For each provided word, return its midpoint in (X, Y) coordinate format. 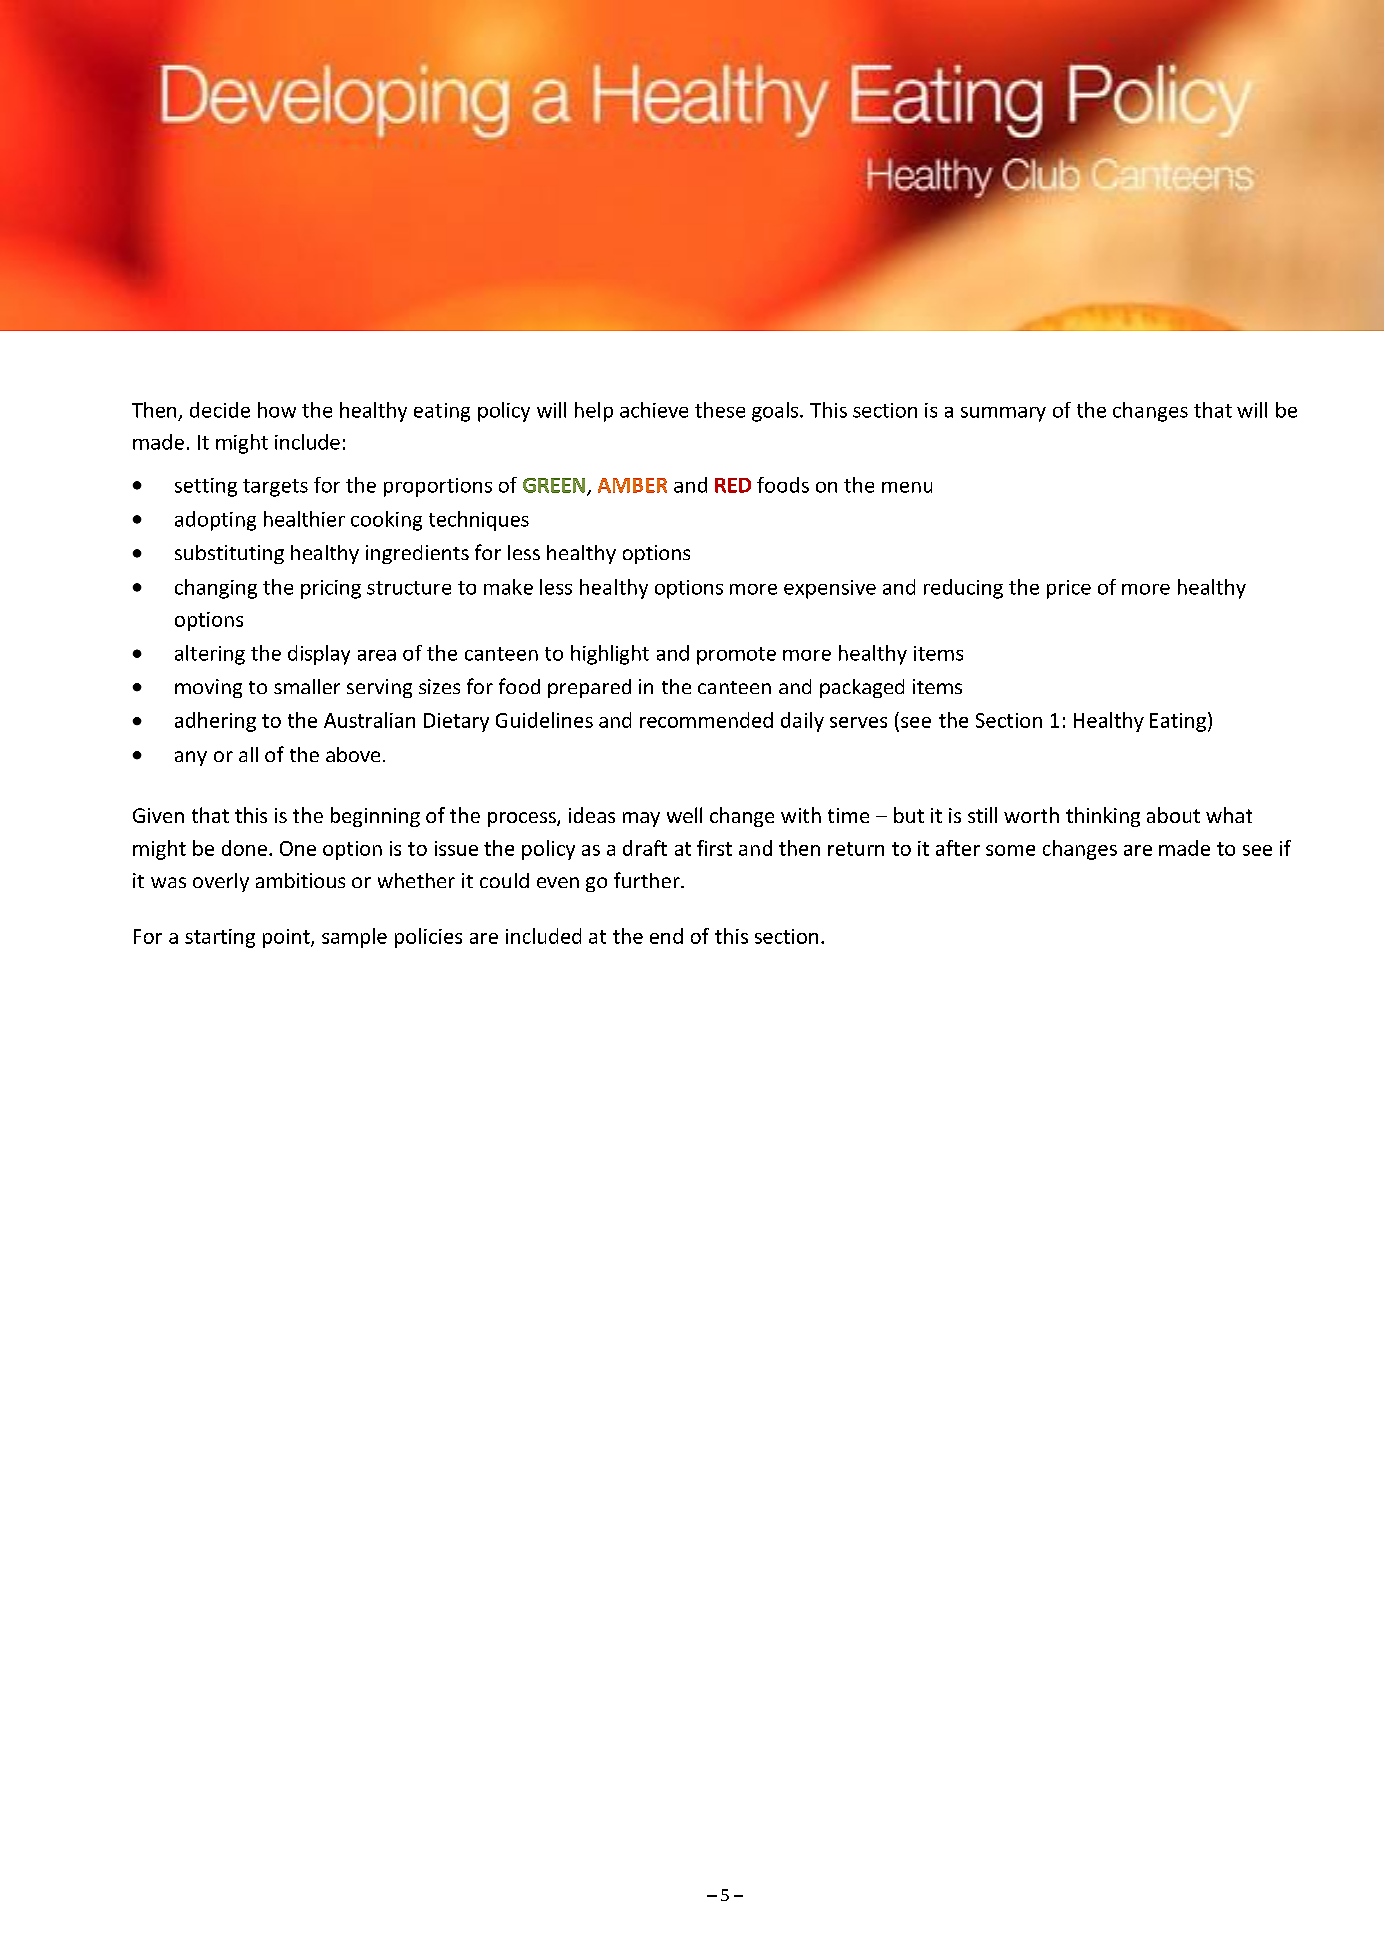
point (287, 938)
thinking (1103, 817)
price (1069, 589)
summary (1003, 414)
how (277, 410)
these (720, 410)
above (353, 754)
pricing (331, 589)
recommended (706, 720)
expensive (830, 589)
